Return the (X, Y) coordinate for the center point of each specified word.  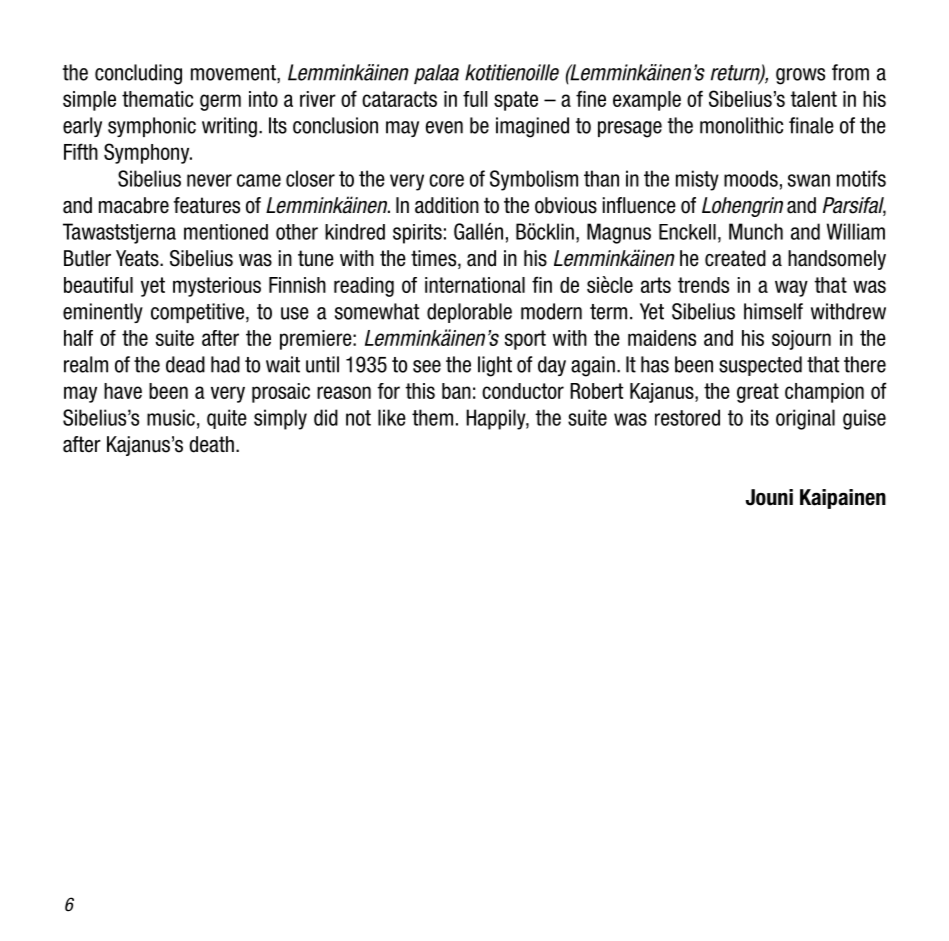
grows (800, 76)
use (295, 313)
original (805, 419)
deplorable (469, 313)
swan (809, 180)
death (212, 444)
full (475, 99)
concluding (138, 74)
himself (773, 311)
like (392, 417)
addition (447, 205)
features (207, 205)
